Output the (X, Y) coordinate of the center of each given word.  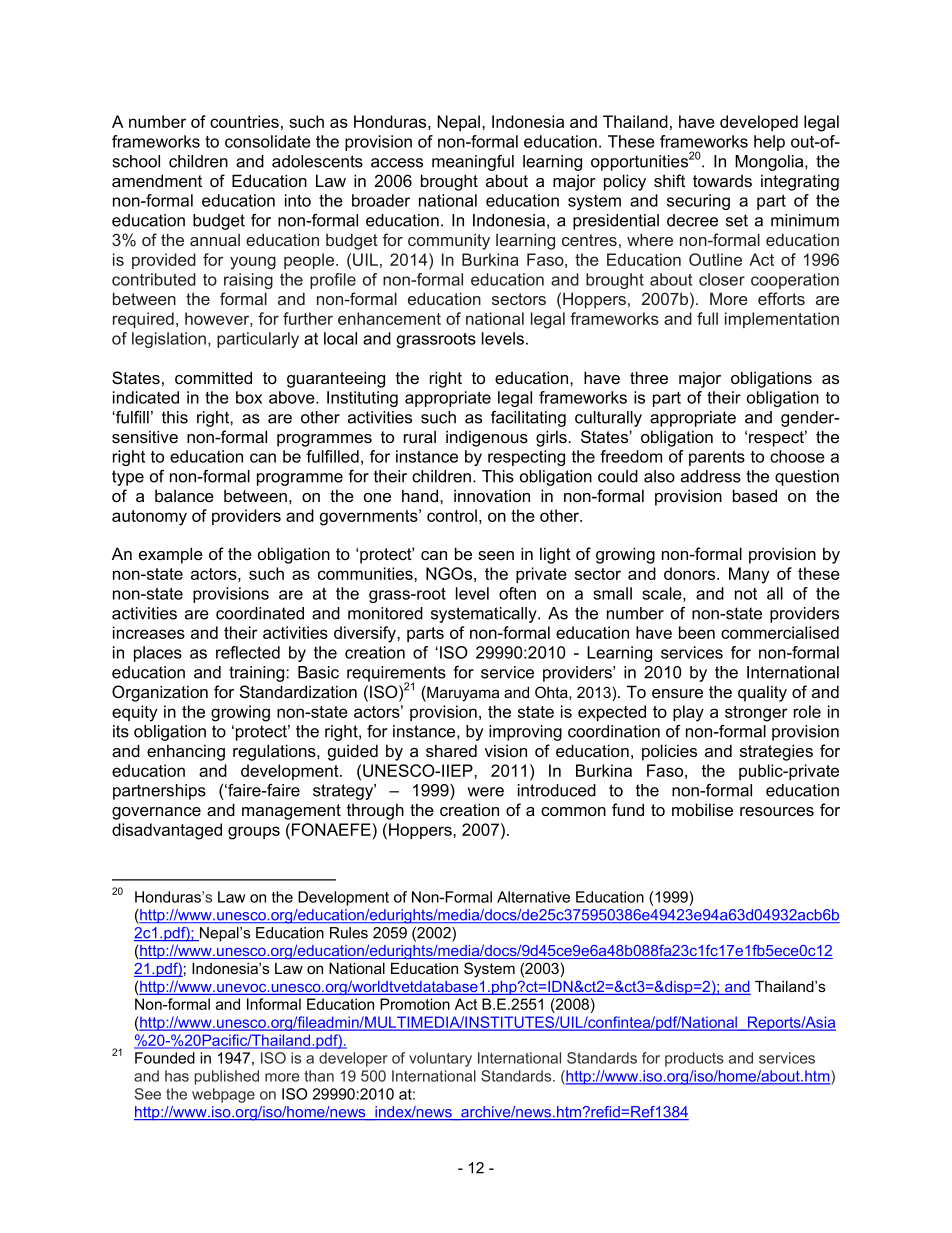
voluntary (440, 1059)
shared (451, 750)
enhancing (186, 752)
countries (244, 121)
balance (184, 495)
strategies (776, 752)
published (227, 1077)
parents (717, 458)
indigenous (487, 438)
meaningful (473, 163)
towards (722, 181)
